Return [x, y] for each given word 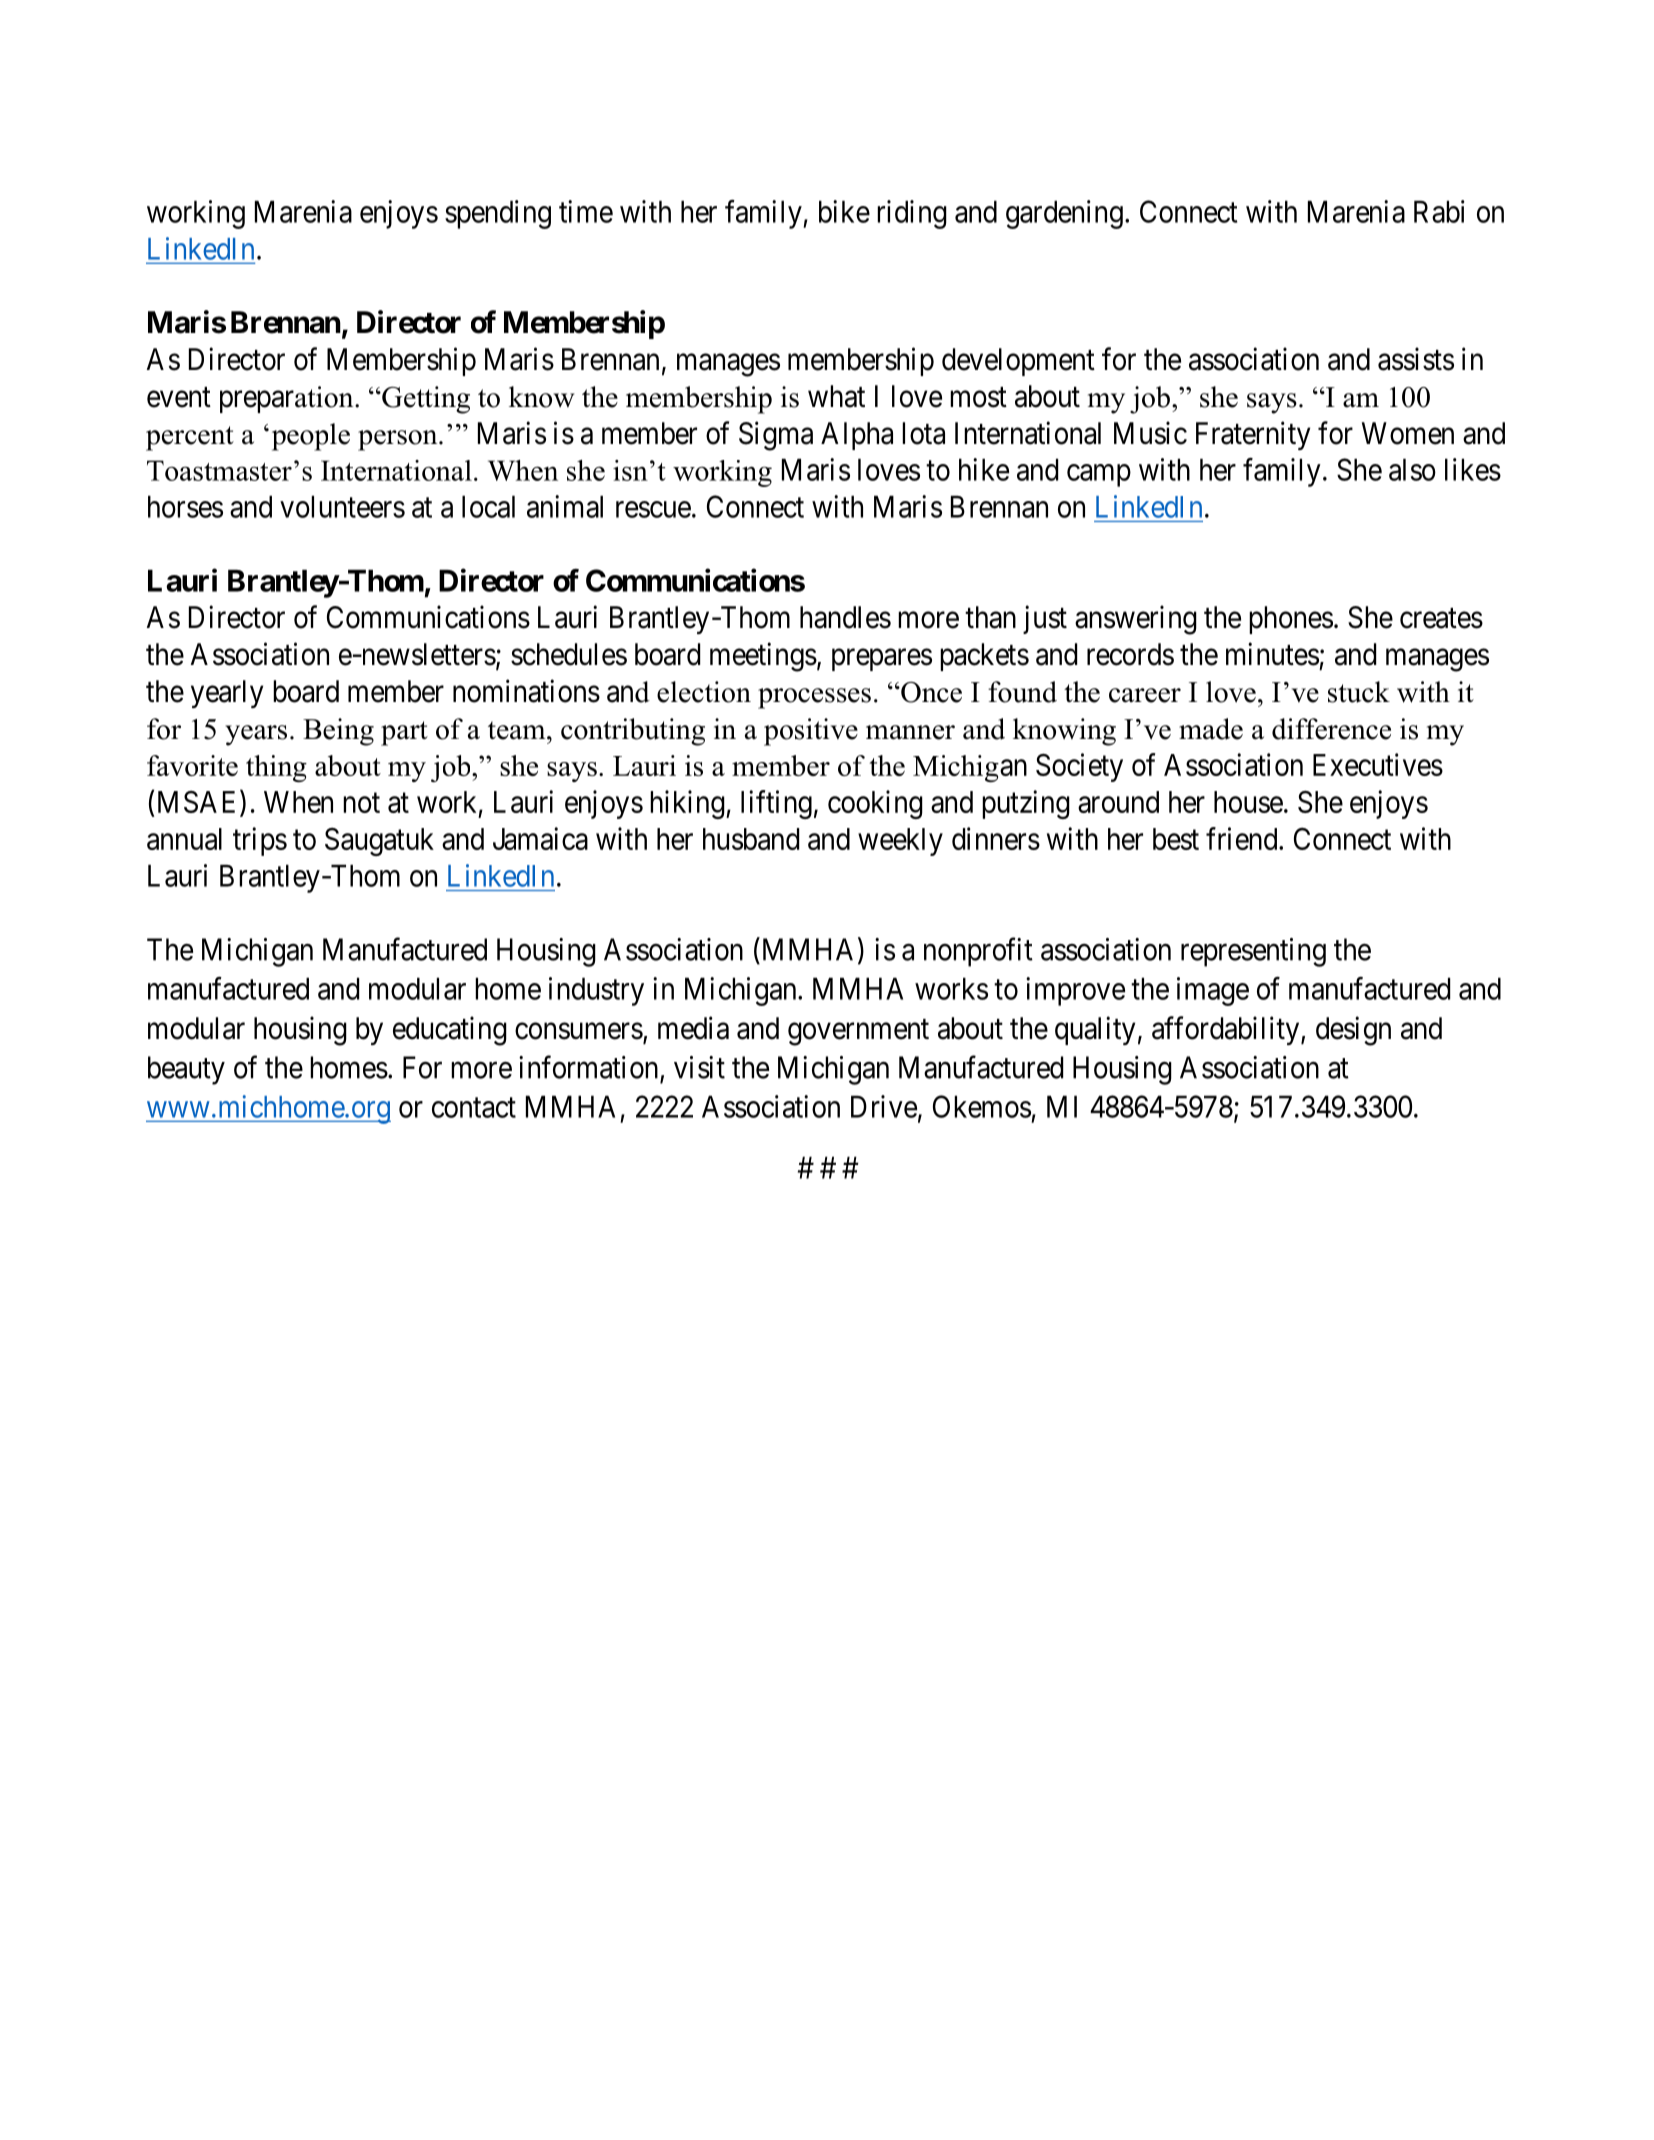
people [311, 437]
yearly [227, 694]
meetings [763, 657]
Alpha [857, 436]
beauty [186, 1070]
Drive [884, 1106]
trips [260, 841]
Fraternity [1253, 435]
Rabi [1439, 211]
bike [844, 211]
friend [1243, 838]
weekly [900, 842]
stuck [1359, 692]
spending [498, 214]
